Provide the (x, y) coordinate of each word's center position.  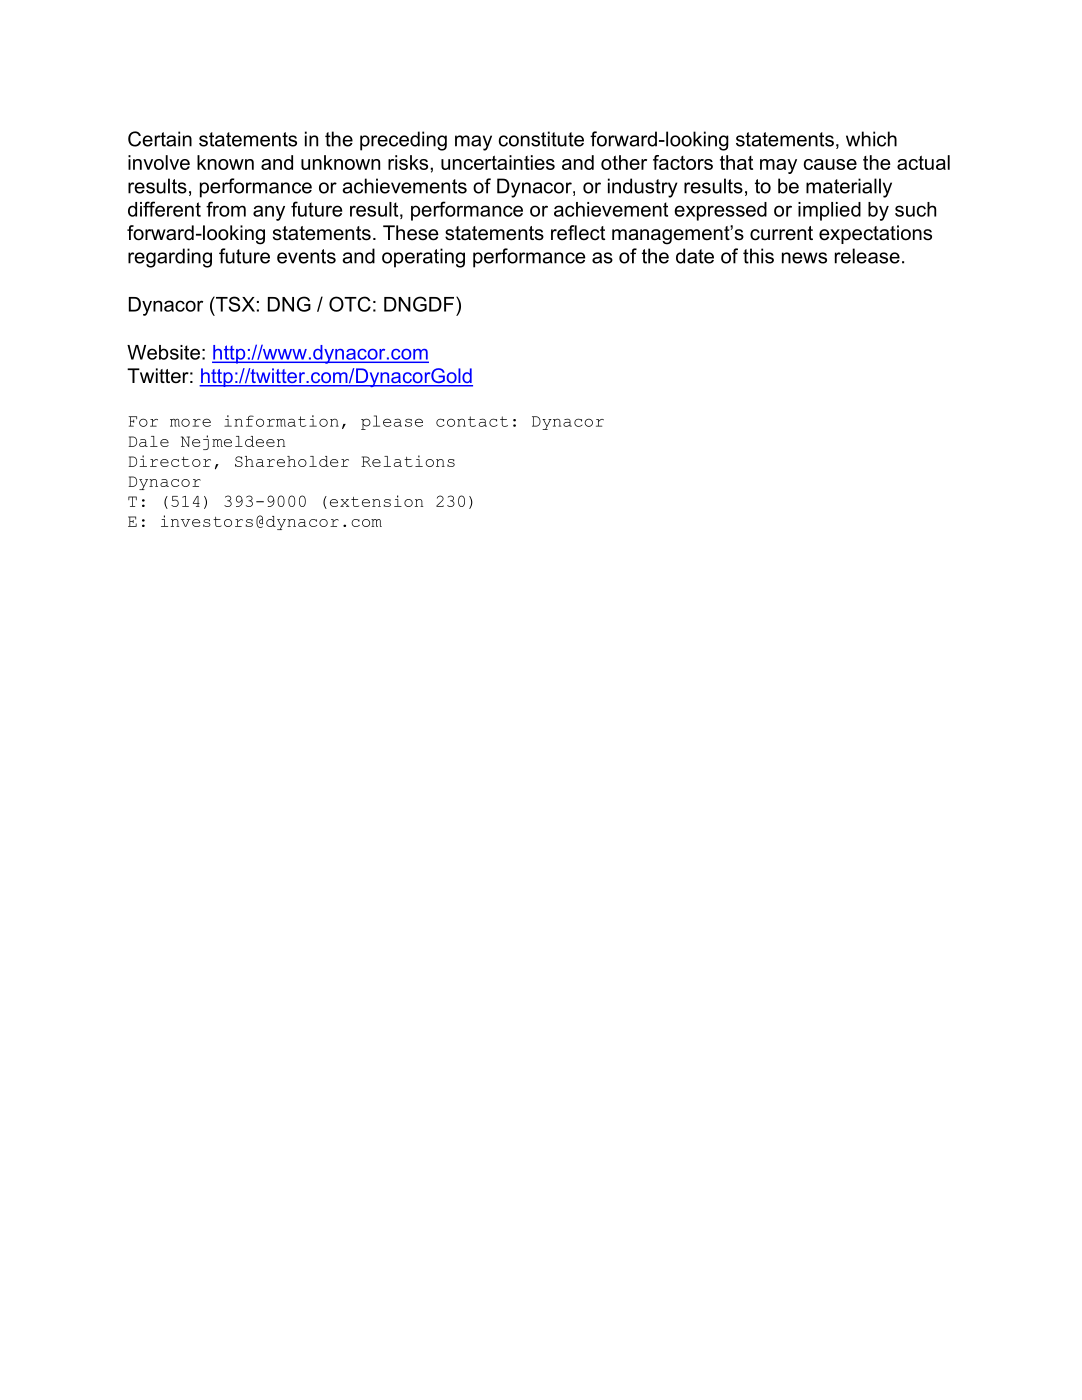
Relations (408, 461)
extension (376, 501)
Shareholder (292, 461)
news (804, 258)
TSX (234, 304)
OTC (350, 304)
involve (159, 162)
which (871, 139)
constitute (541, 139)
